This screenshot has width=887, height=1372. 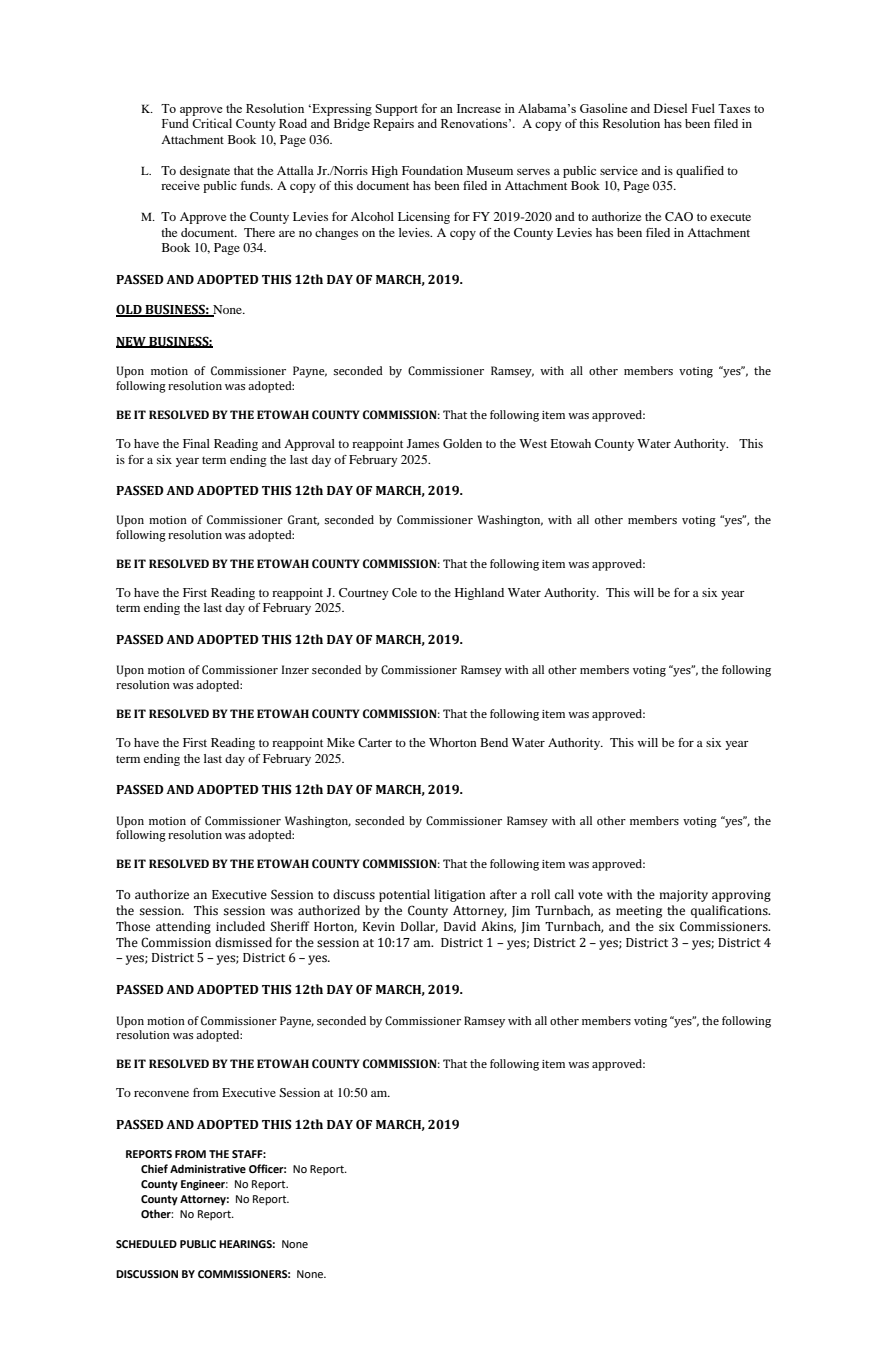 I want to click on Chief, so click(x=154, y=1168).
